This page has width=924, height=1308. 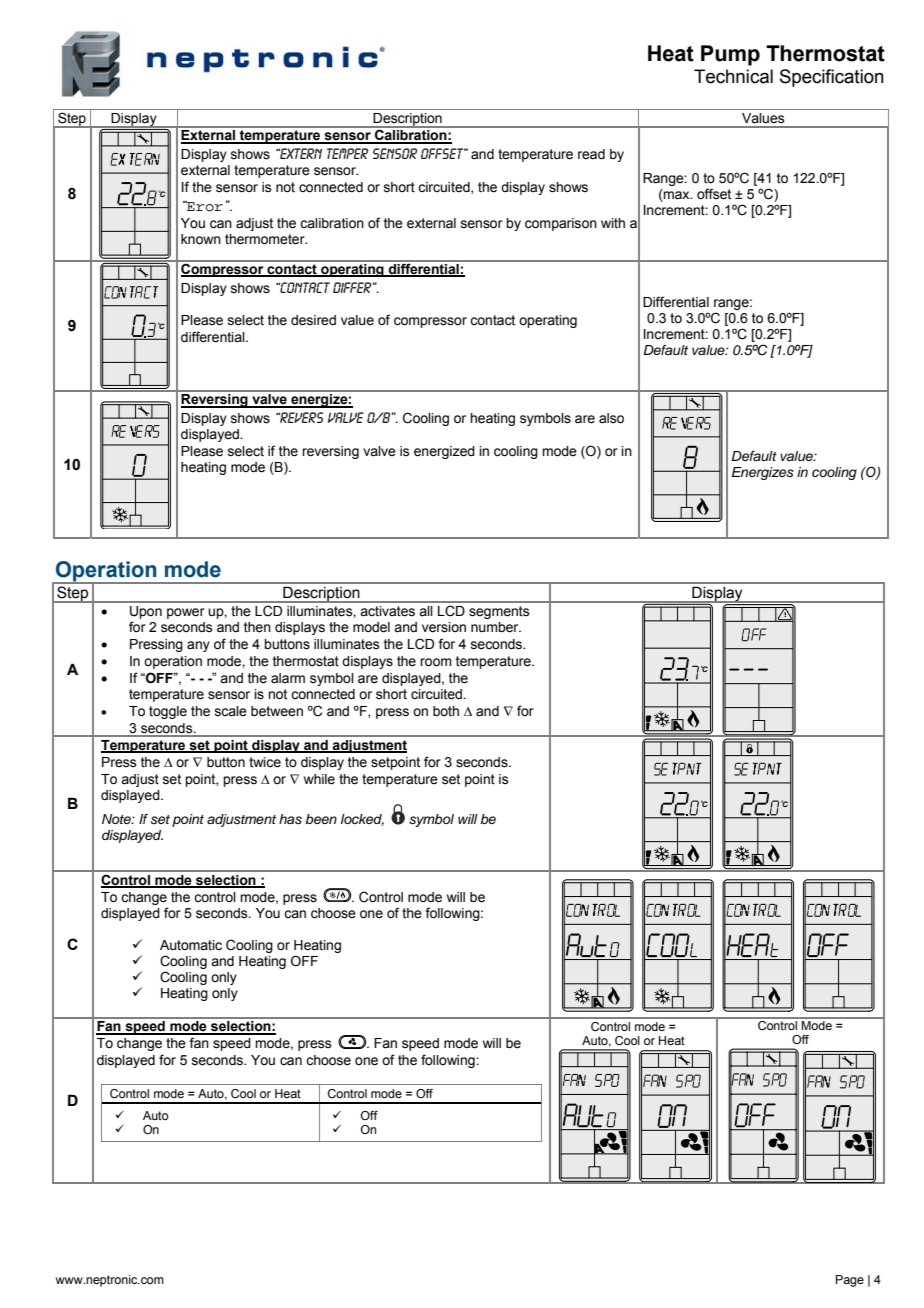 What do you see at coordinates (290, 819) in the page?
I see `has` at bounding box center [290, 819].
